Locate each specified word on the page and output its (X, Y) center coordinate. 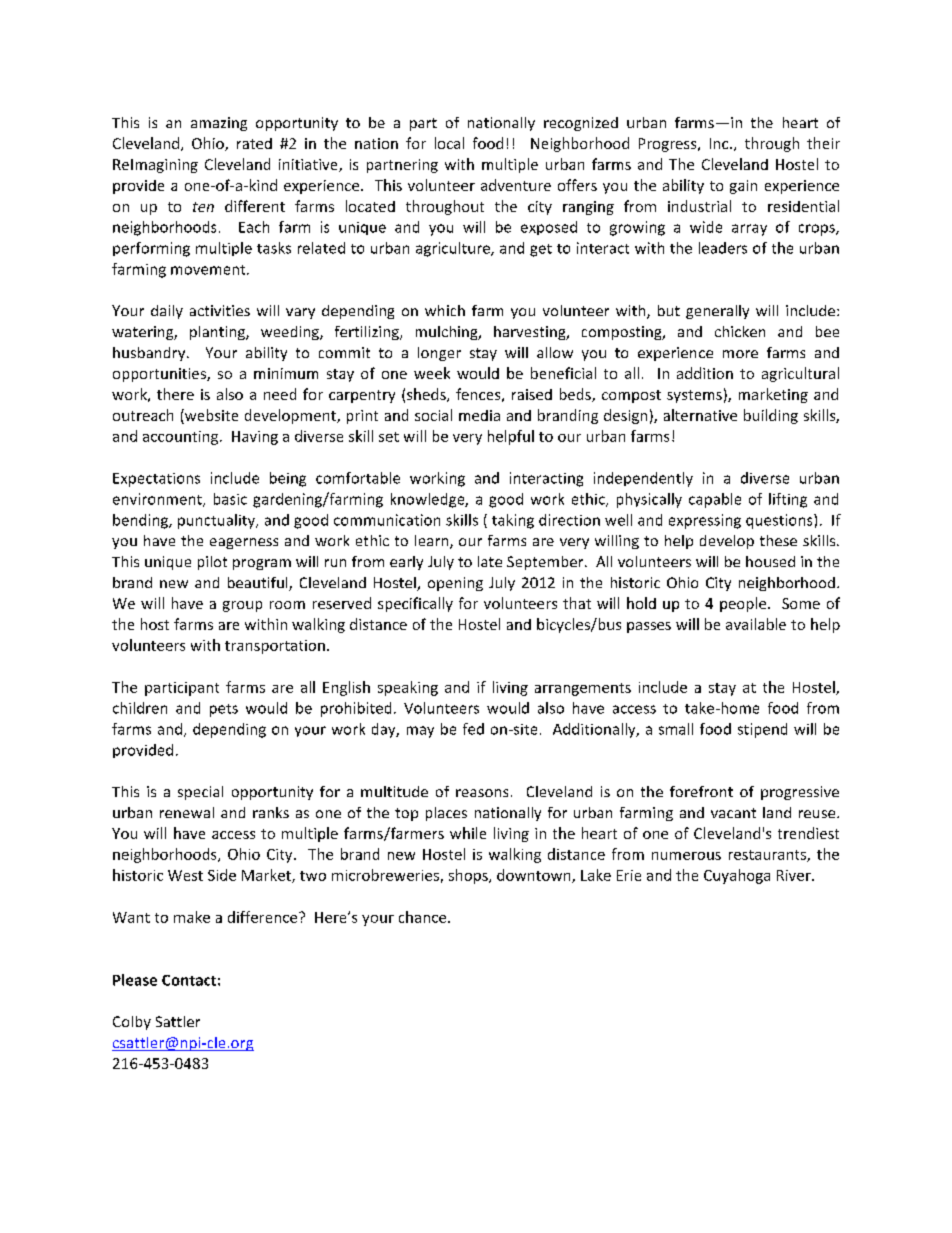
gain (743, 187)
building (771, 416)
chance (424, 917)
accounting (182, 438)
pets (224, 710)
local (449, 143)
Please (135, 980)
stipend (762, 730)
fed (473, 729)
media (479, 415)
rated (254, 143)
